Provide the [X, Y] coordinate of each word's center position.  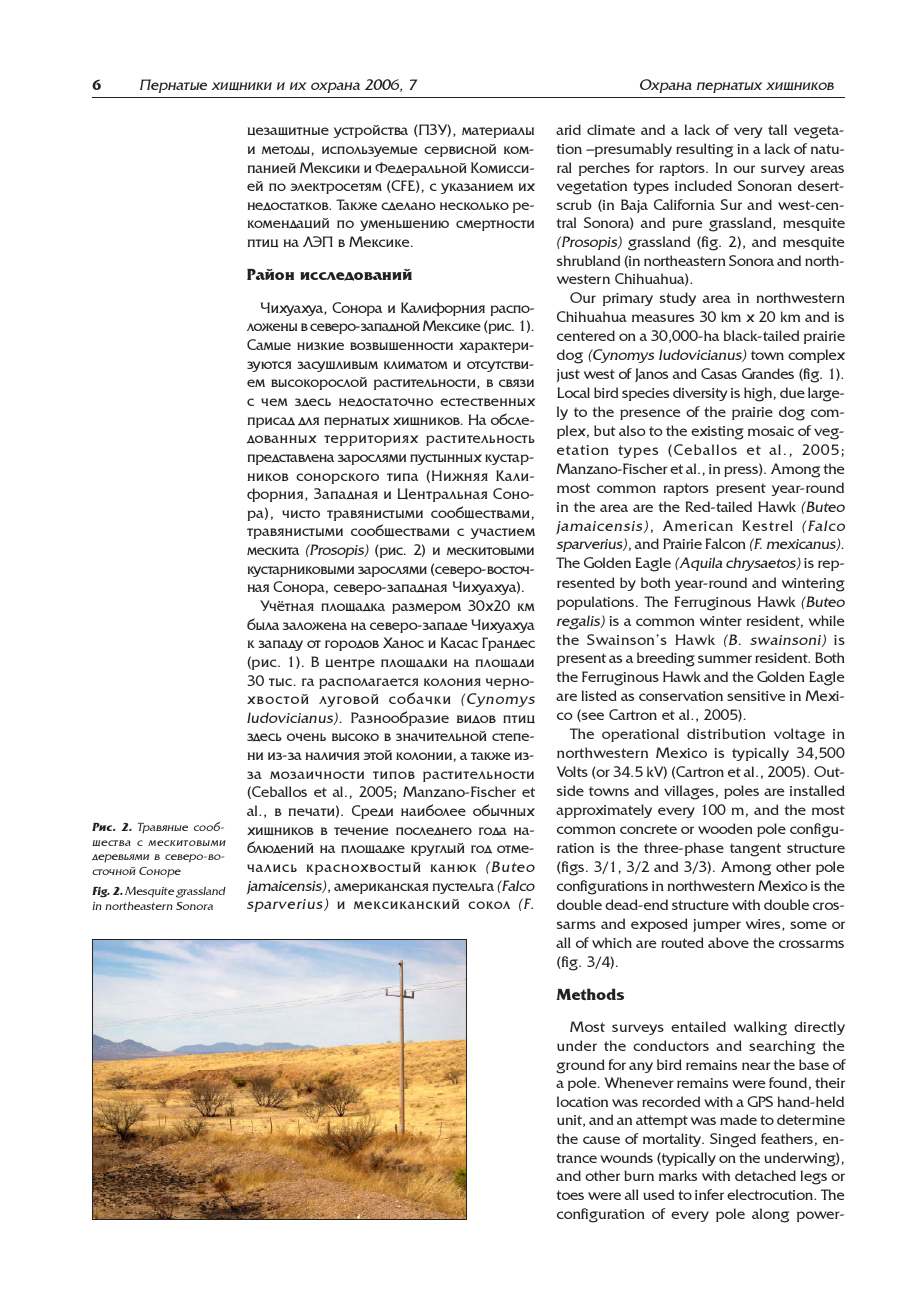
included [703, 185]
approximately [604, 811]
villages [689, 792]
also [632, 430]
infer [709, 1194]
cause [601, 1140]
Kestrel [767, 525]
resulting [704, 150]
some [808, 925]
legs [814, 1177]
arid [568, 129]
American [698, 525]
